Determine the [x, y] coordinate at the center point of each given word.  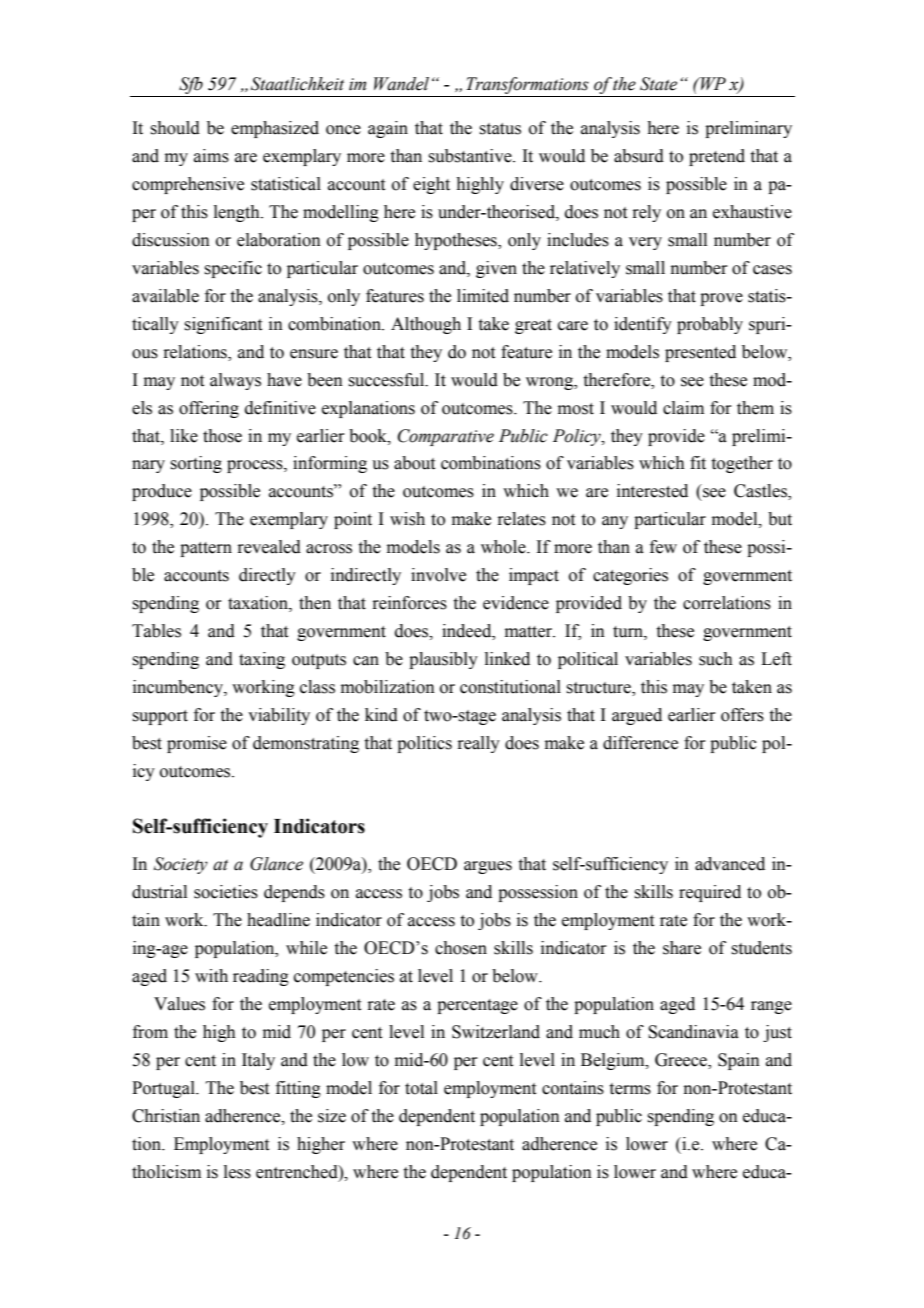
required [710, 893]
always [235, 381]
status [500, 129]
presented [700, 353]
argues [488, 867]
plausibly [443, 660]
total [421, 1088]
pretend [717, 157]
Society [181, 865]
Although [426, 325]
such [716, 659]
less [237, 1172]
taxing [262, 660]
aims [211, 156]
